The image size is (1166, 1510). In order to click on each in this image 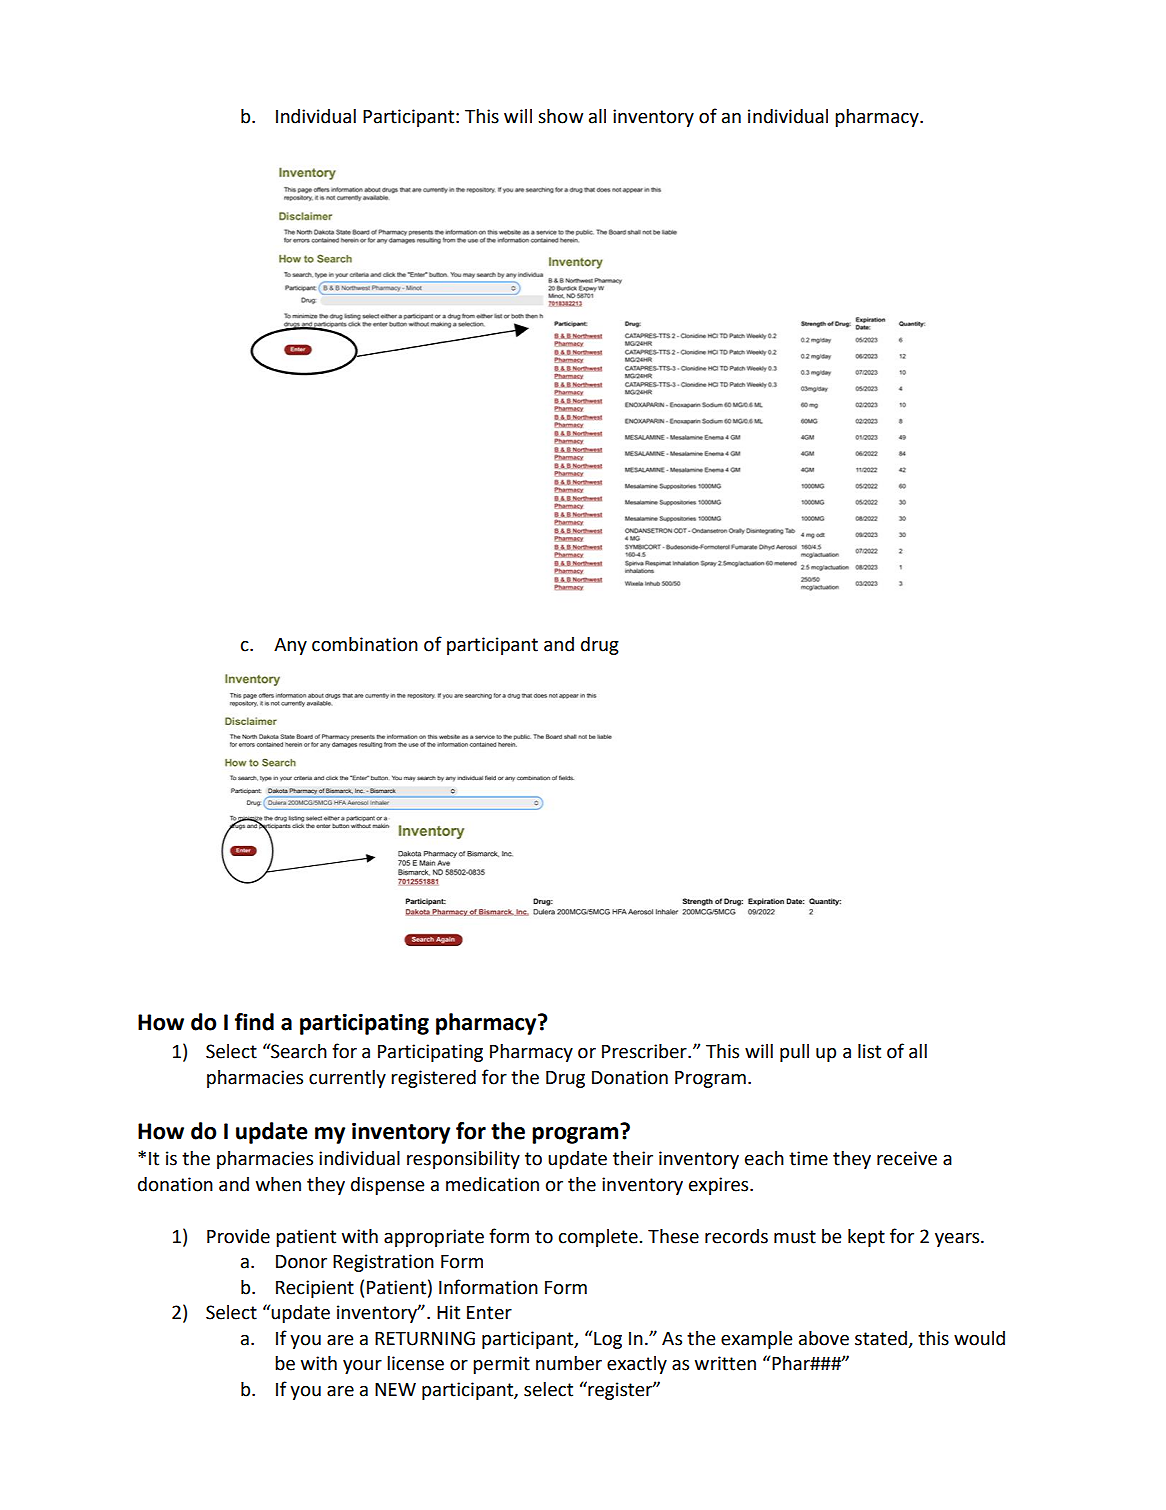, I will do `click(764, 1158)`.
